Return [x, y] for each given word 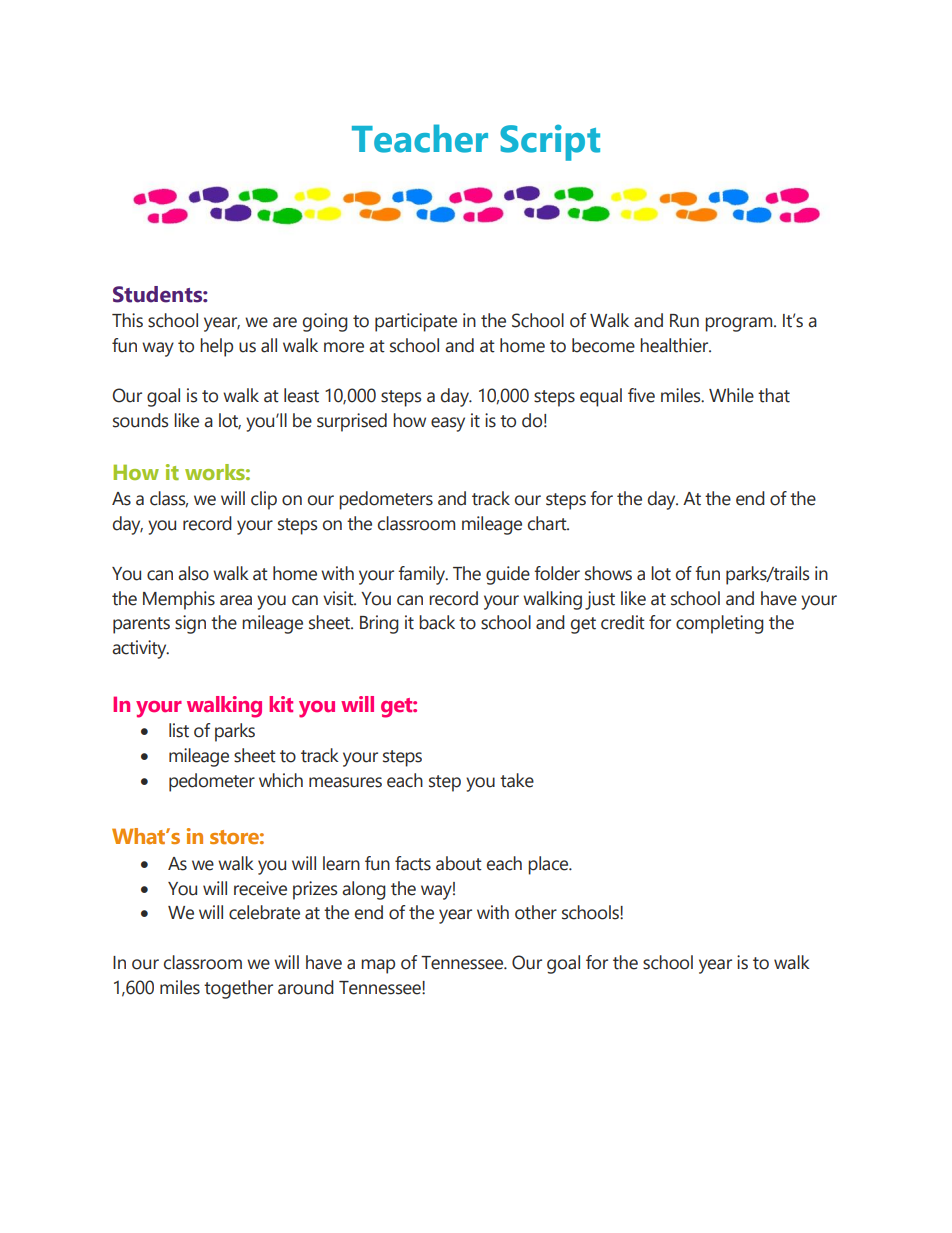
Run [684, 321]
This [127, 320]
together [238, 989]
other [536, 912]
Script [550, 142]
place [549, 865]
